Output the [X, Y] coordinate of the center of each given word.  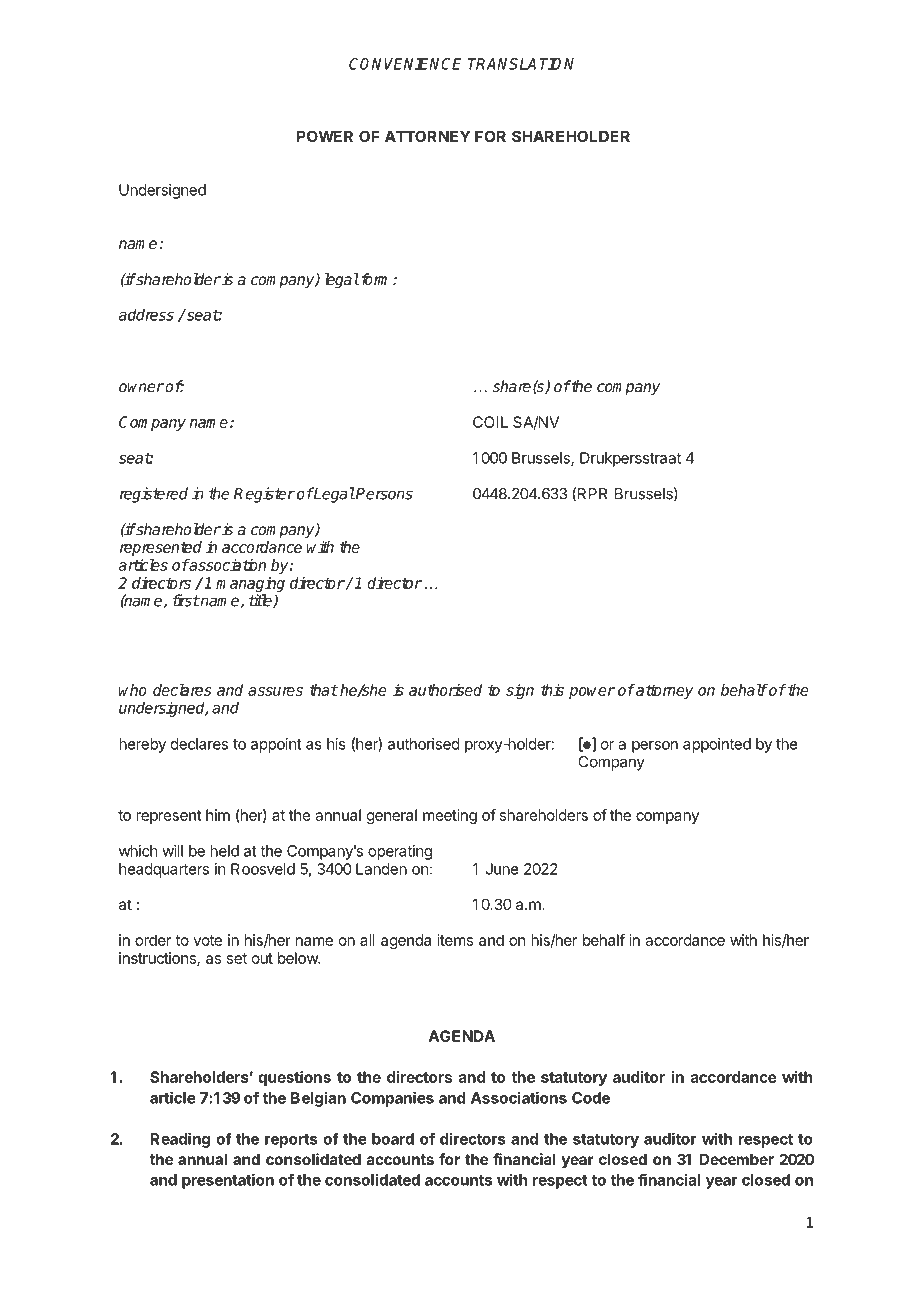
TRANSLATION [521, 64]
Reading [180, 1140]
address [146, 314]
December [736, 1159]
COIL [490, 422]
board [393, 1139]
